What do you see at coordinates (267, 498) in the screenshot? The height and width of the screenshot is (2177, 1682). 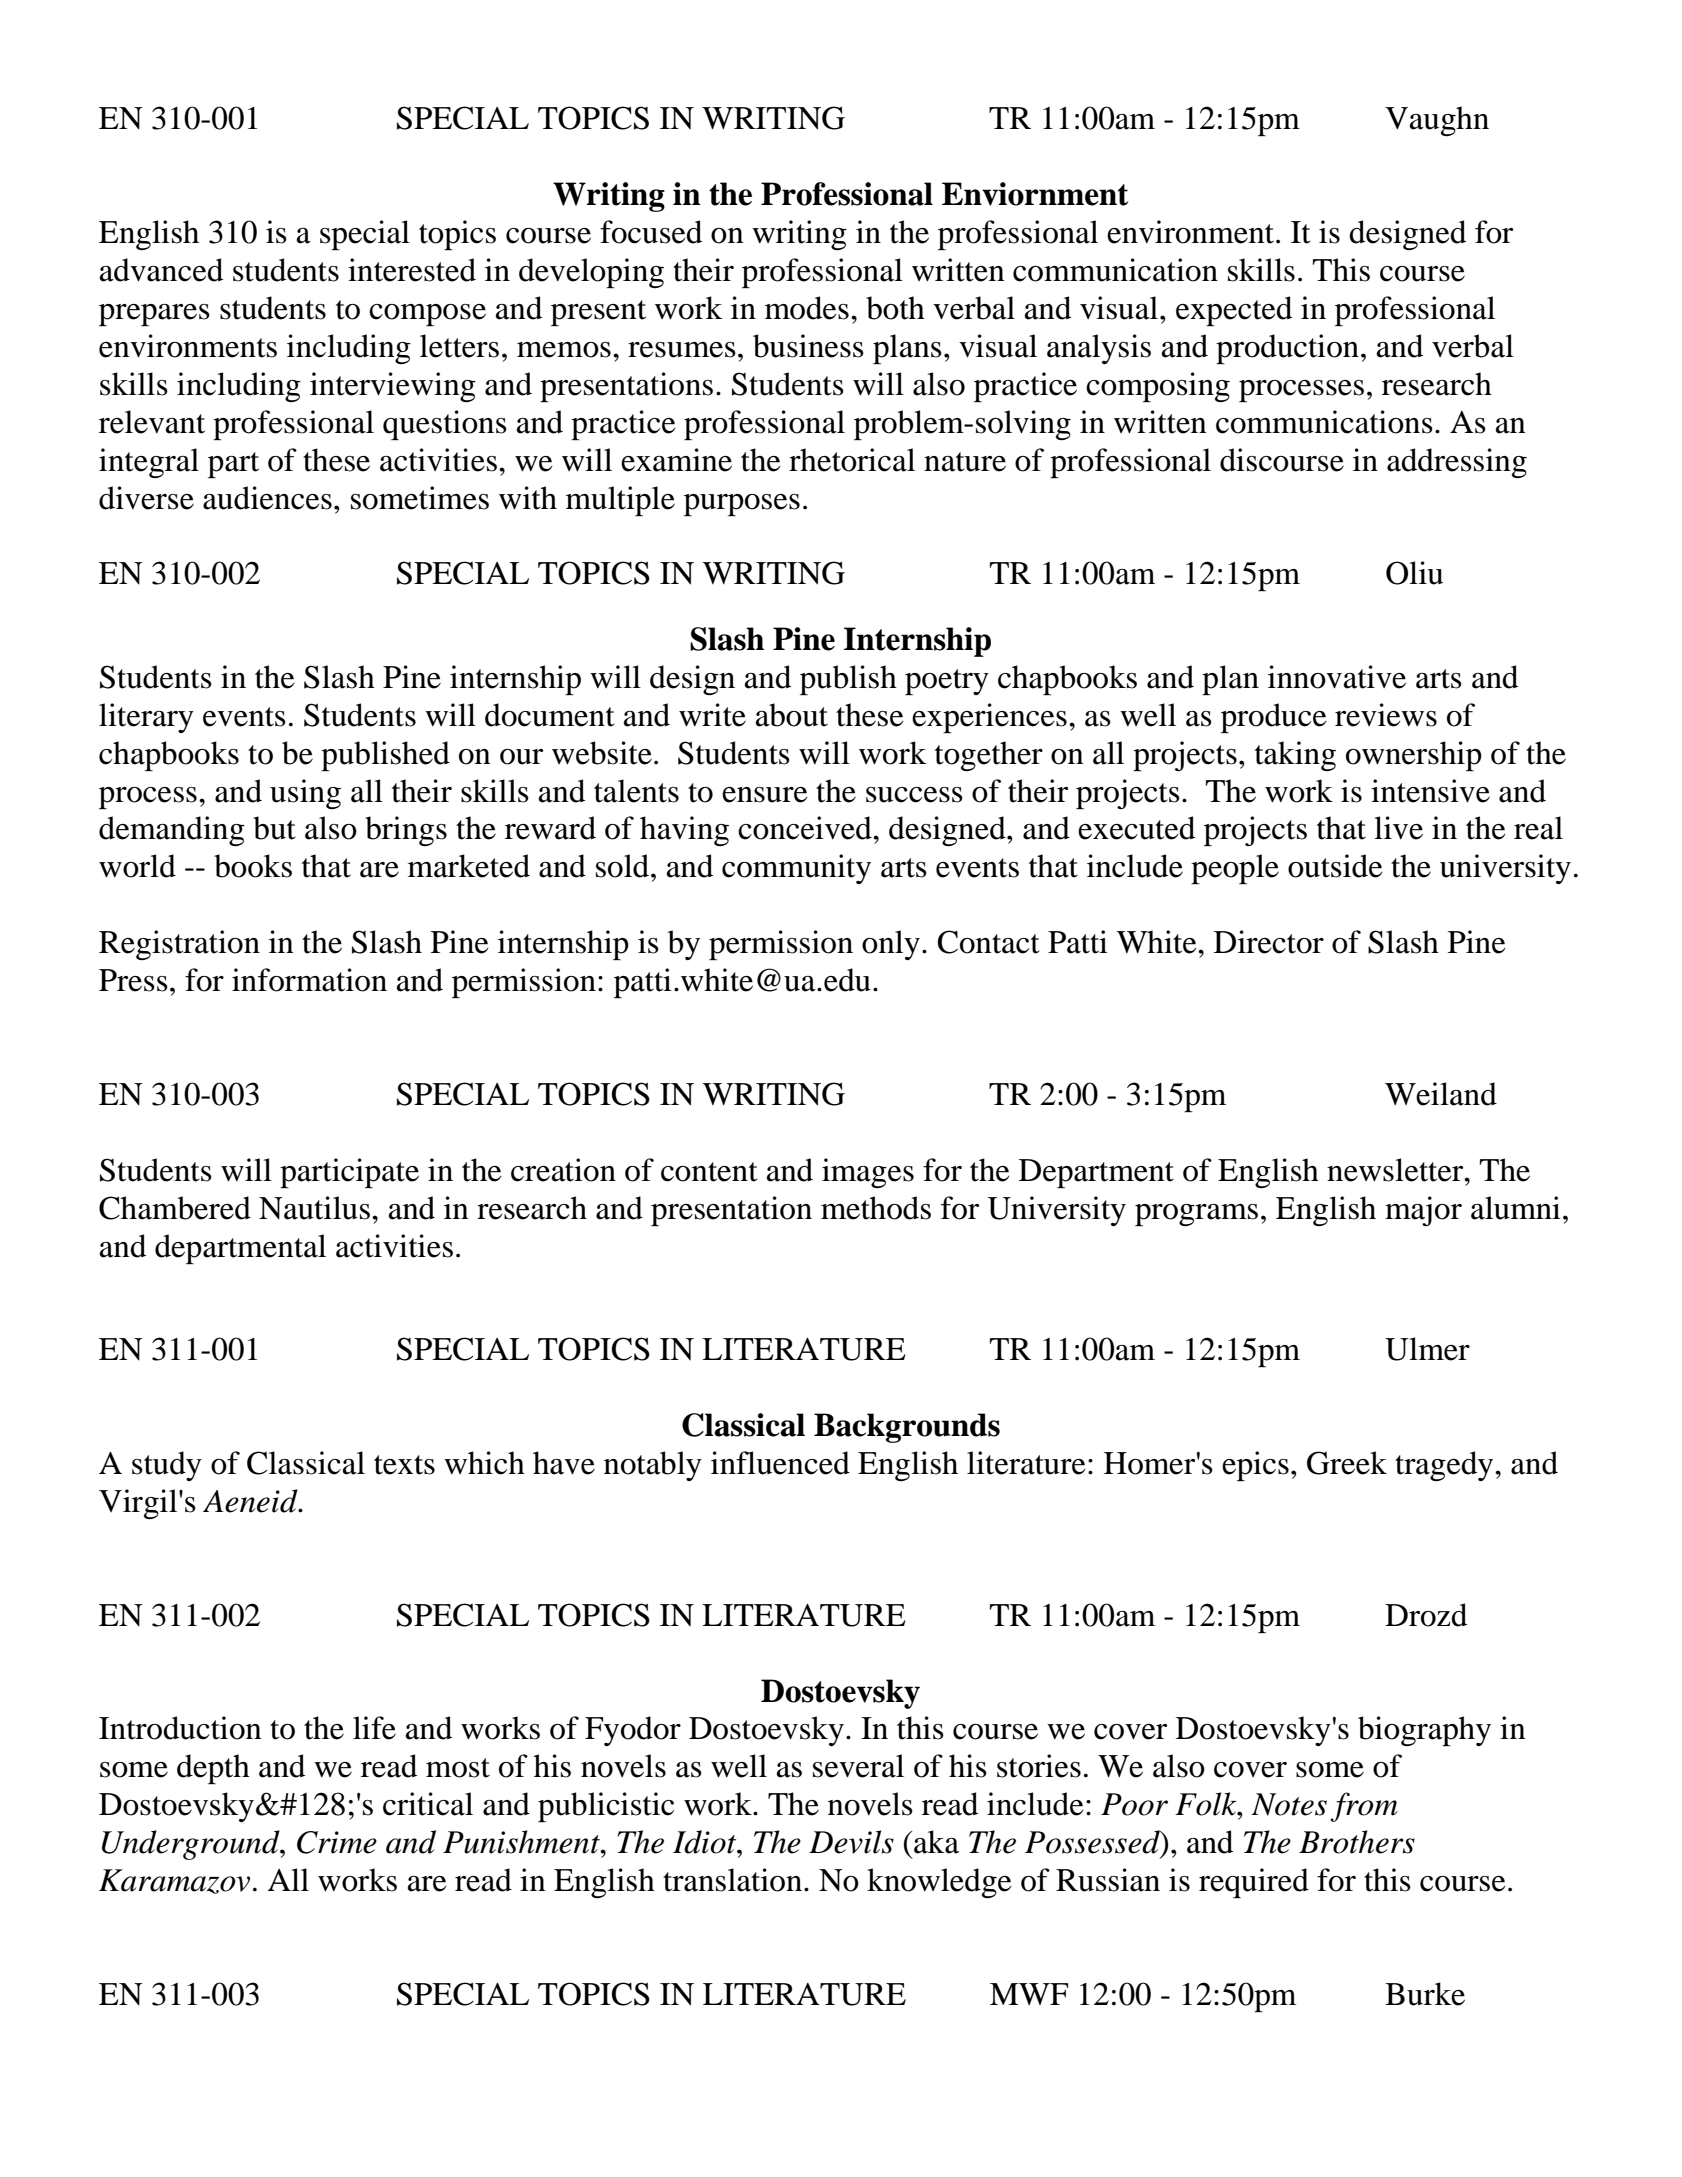 I see `audiences` at bounding box center [267, 498].
